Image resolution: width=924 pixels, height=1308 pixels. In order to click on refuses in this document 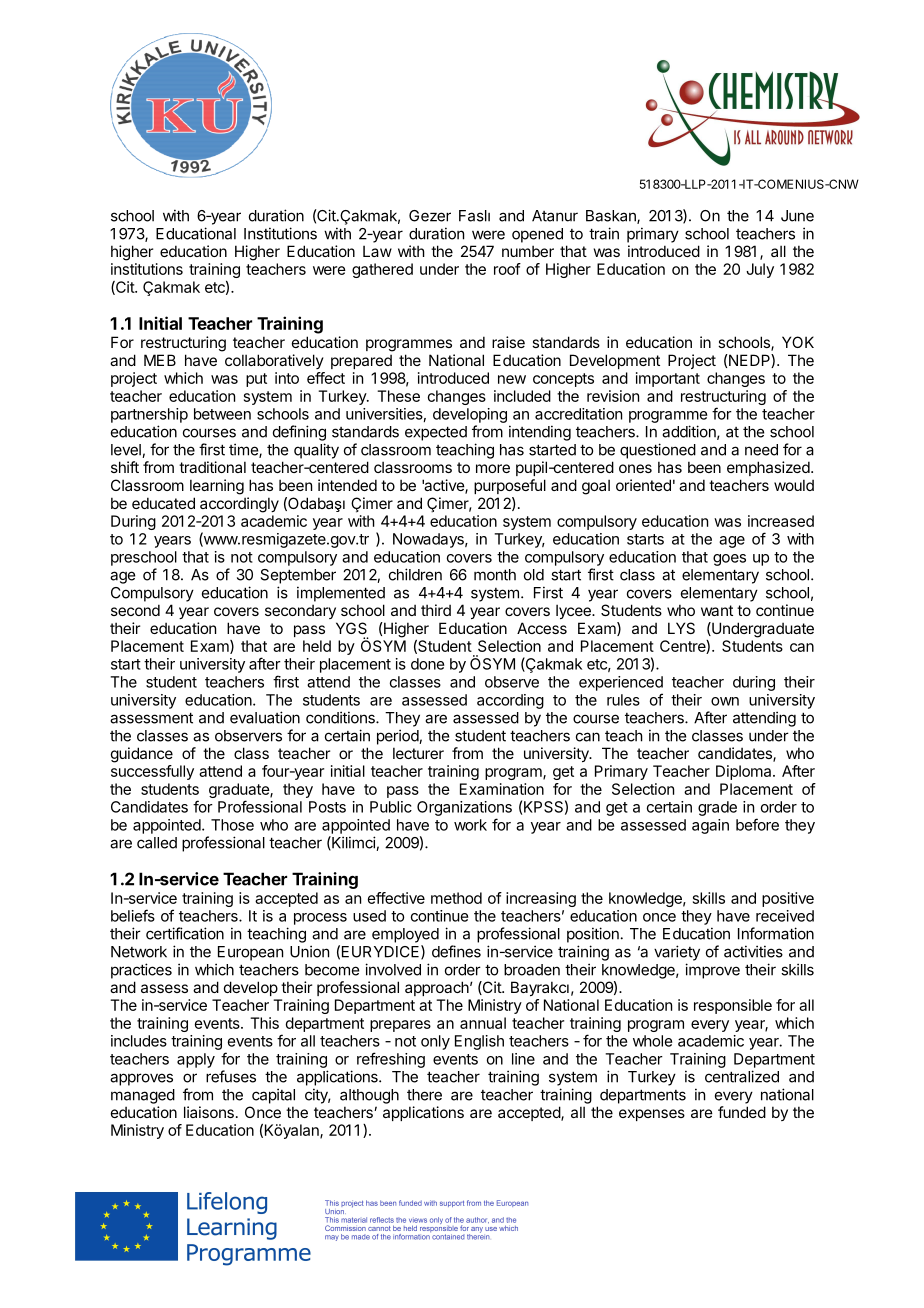, I will do `click(231, 1076)`.
